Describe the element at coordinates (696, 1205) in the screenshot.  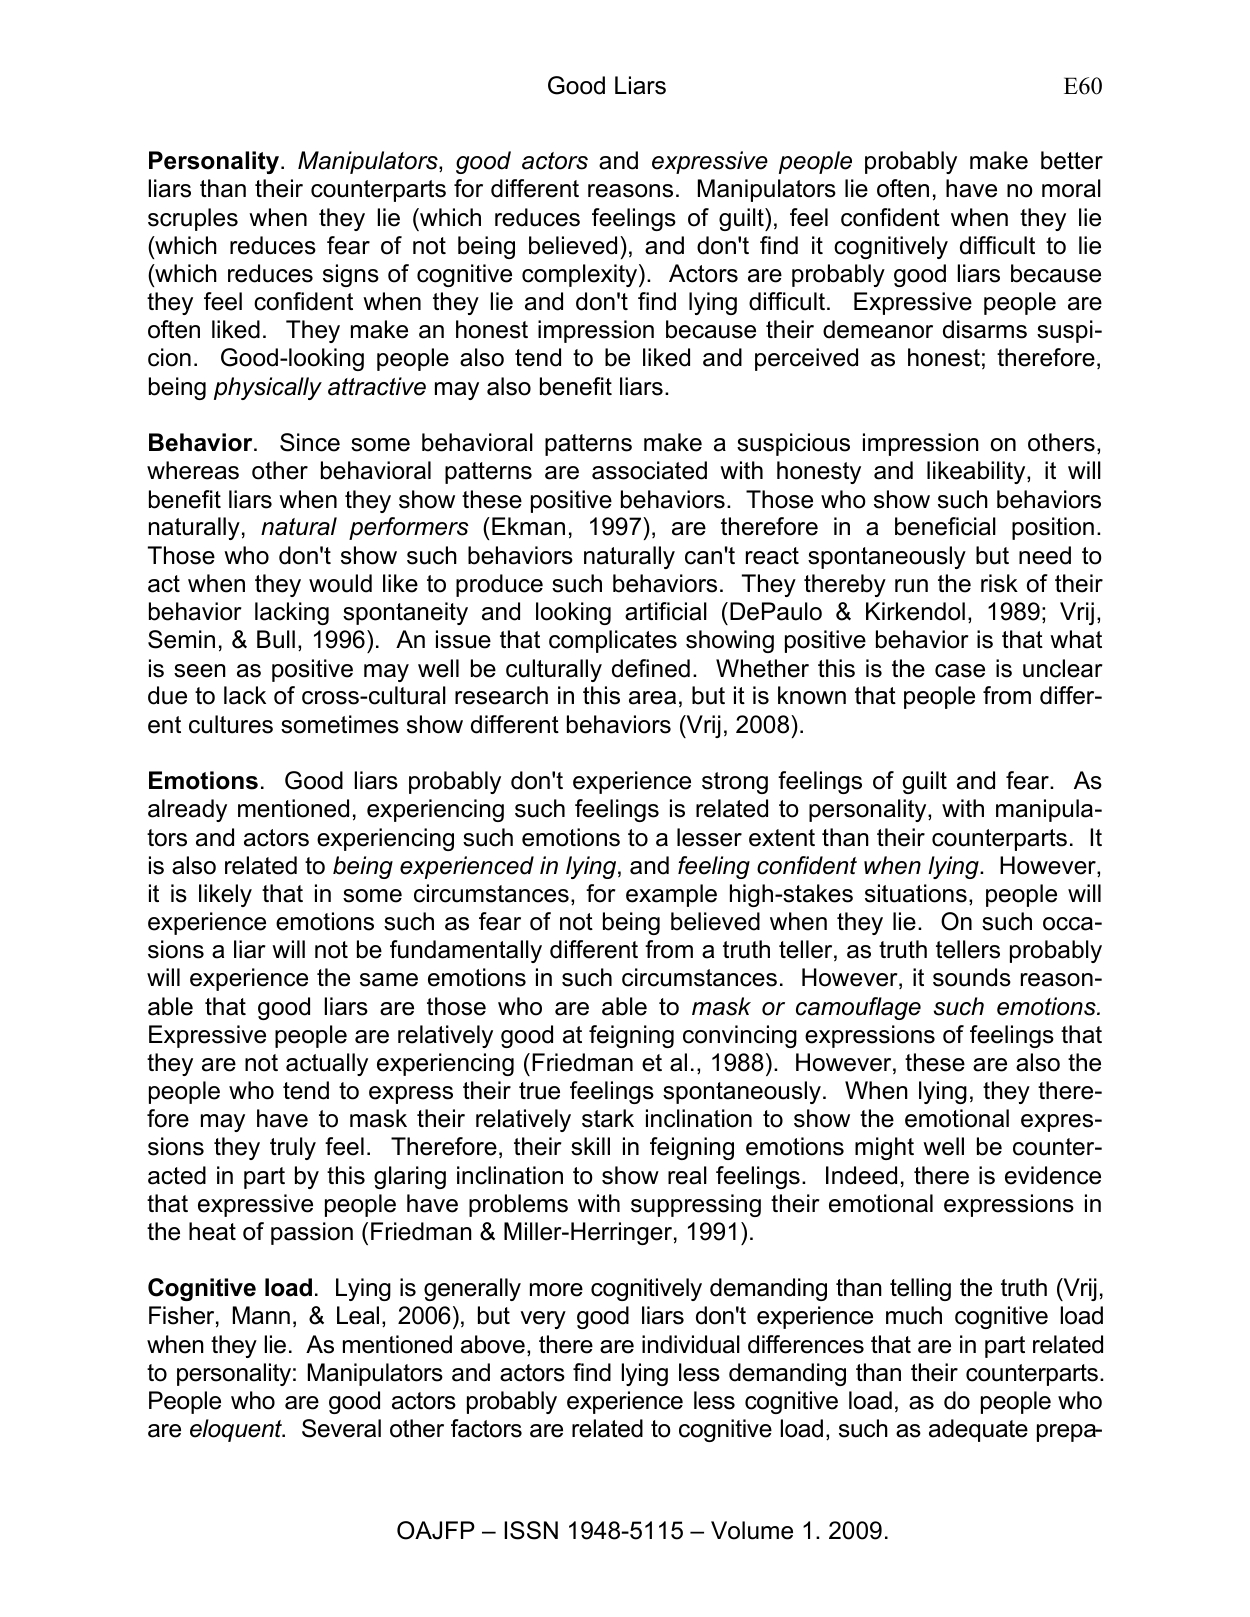
I see `suppressing` at that location.
